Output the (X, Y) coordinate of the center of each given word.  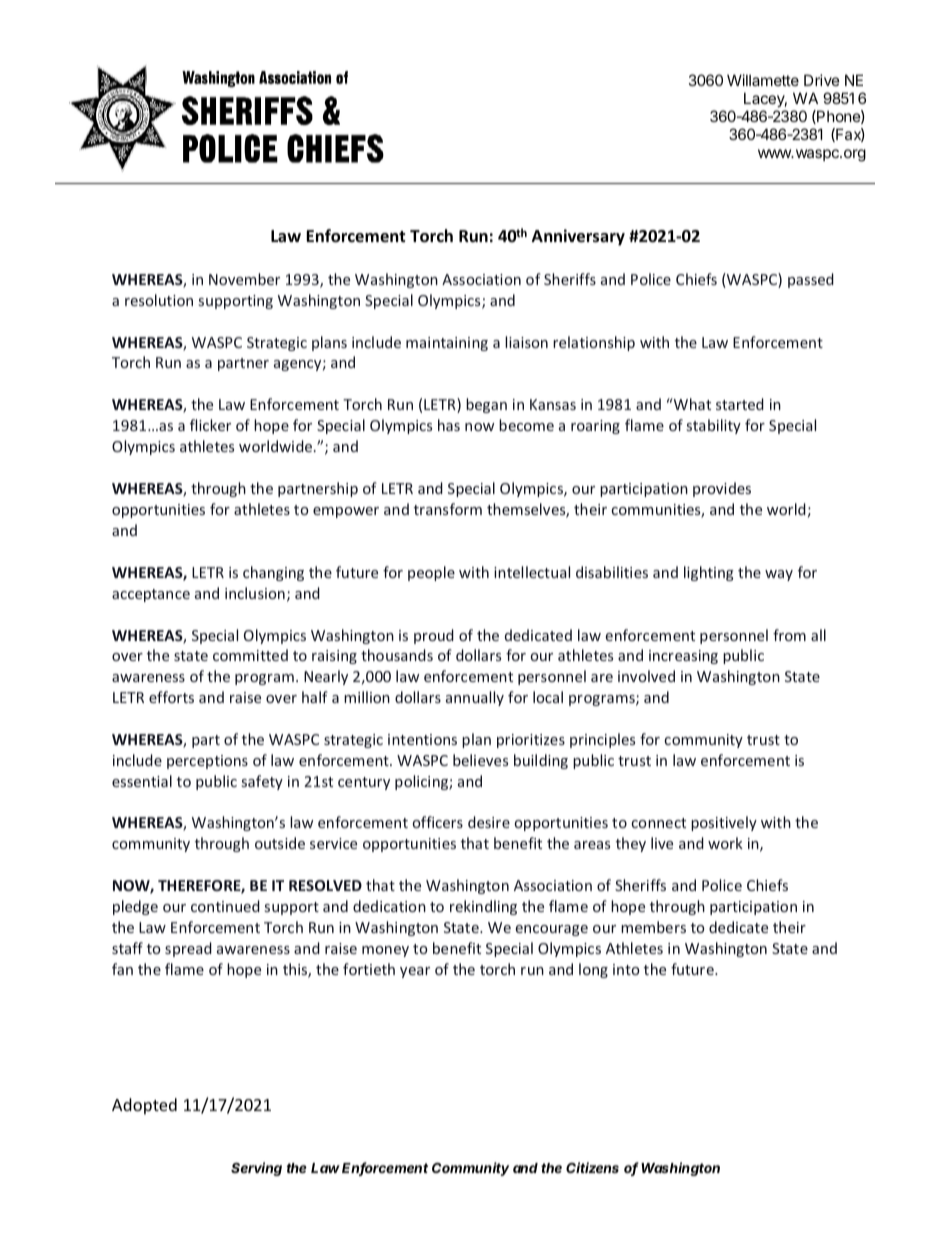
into (626, 969)
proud (434, 636)
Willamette (763, 80)
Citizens (592, 1167)
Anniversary (578, 237)
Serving (256, 1169)
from (789, 635)
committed (250, 655)
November (244, 279)
